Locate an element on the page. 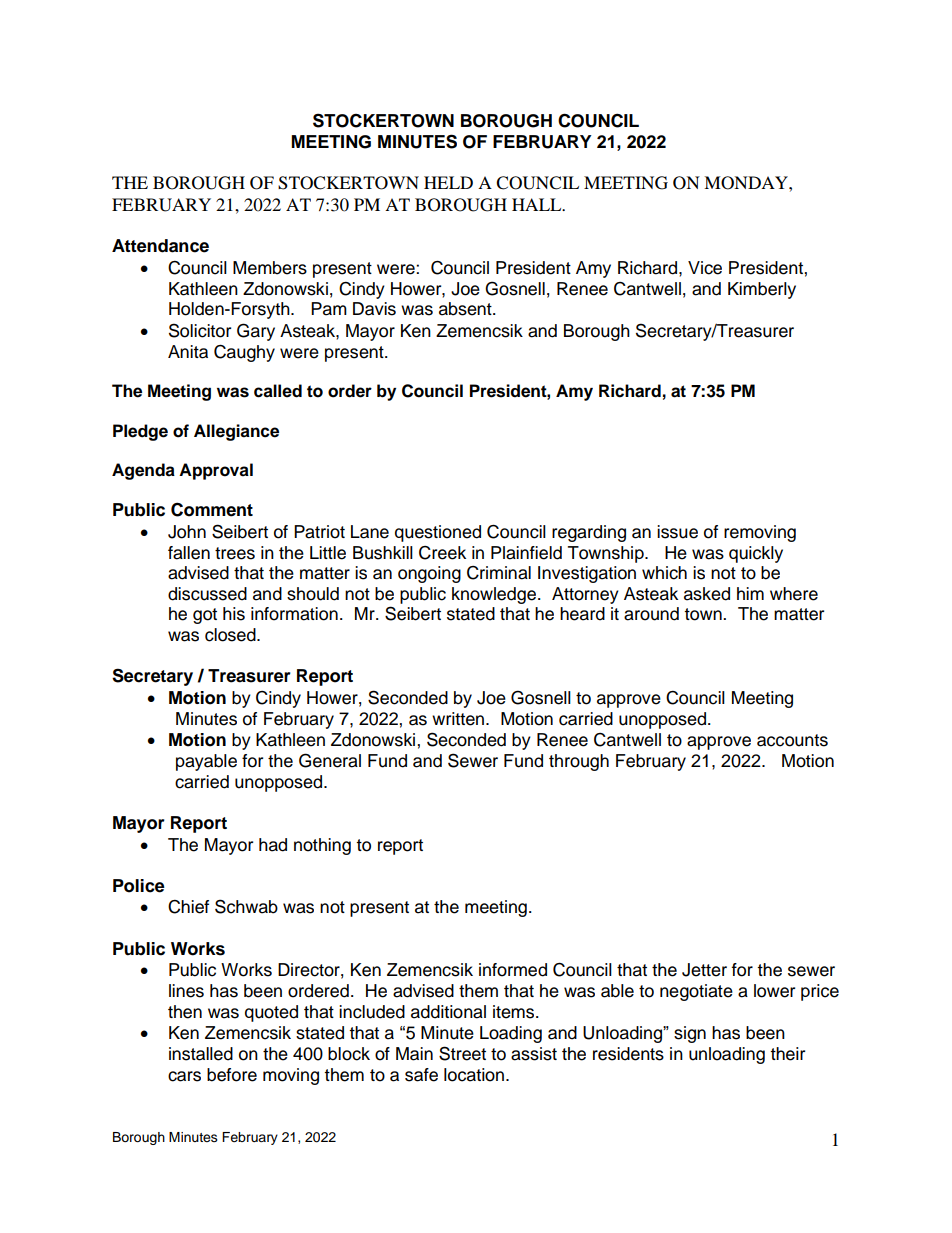 This image has width=952, height=1233. absent is located at coordinates (466, 309).
